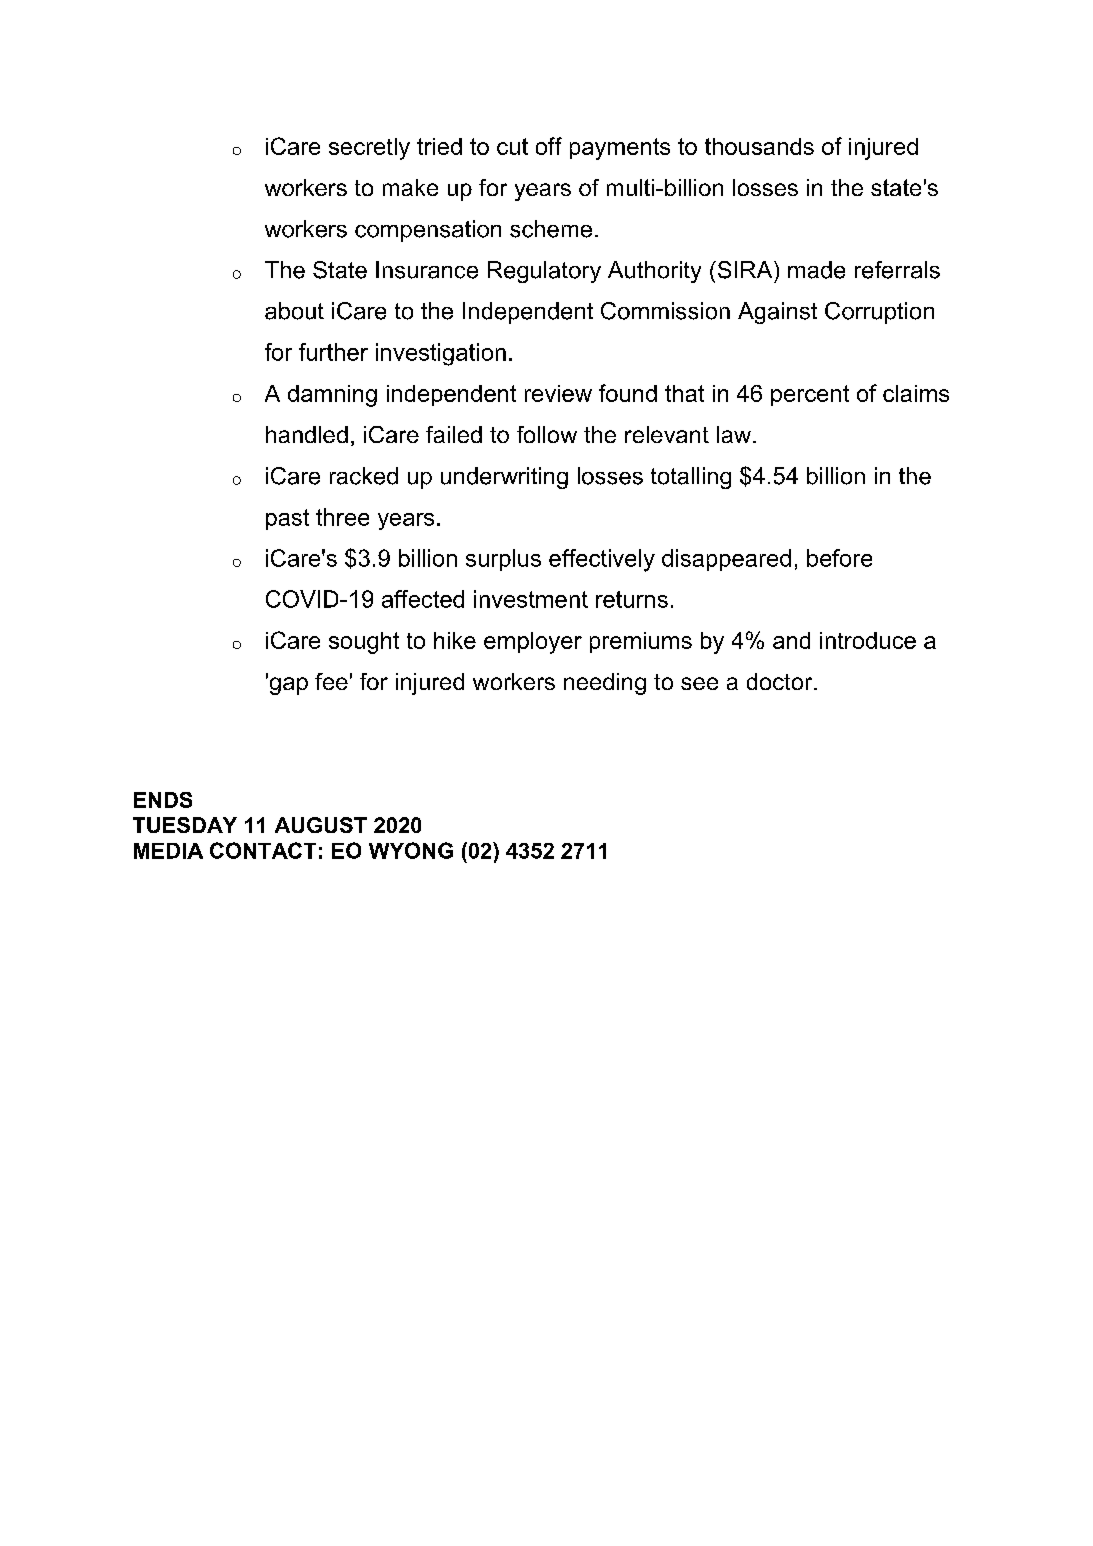 Image resolution: width=1093 pixels, height=1546 pixels. I want to click on off, so click(549, 146).
